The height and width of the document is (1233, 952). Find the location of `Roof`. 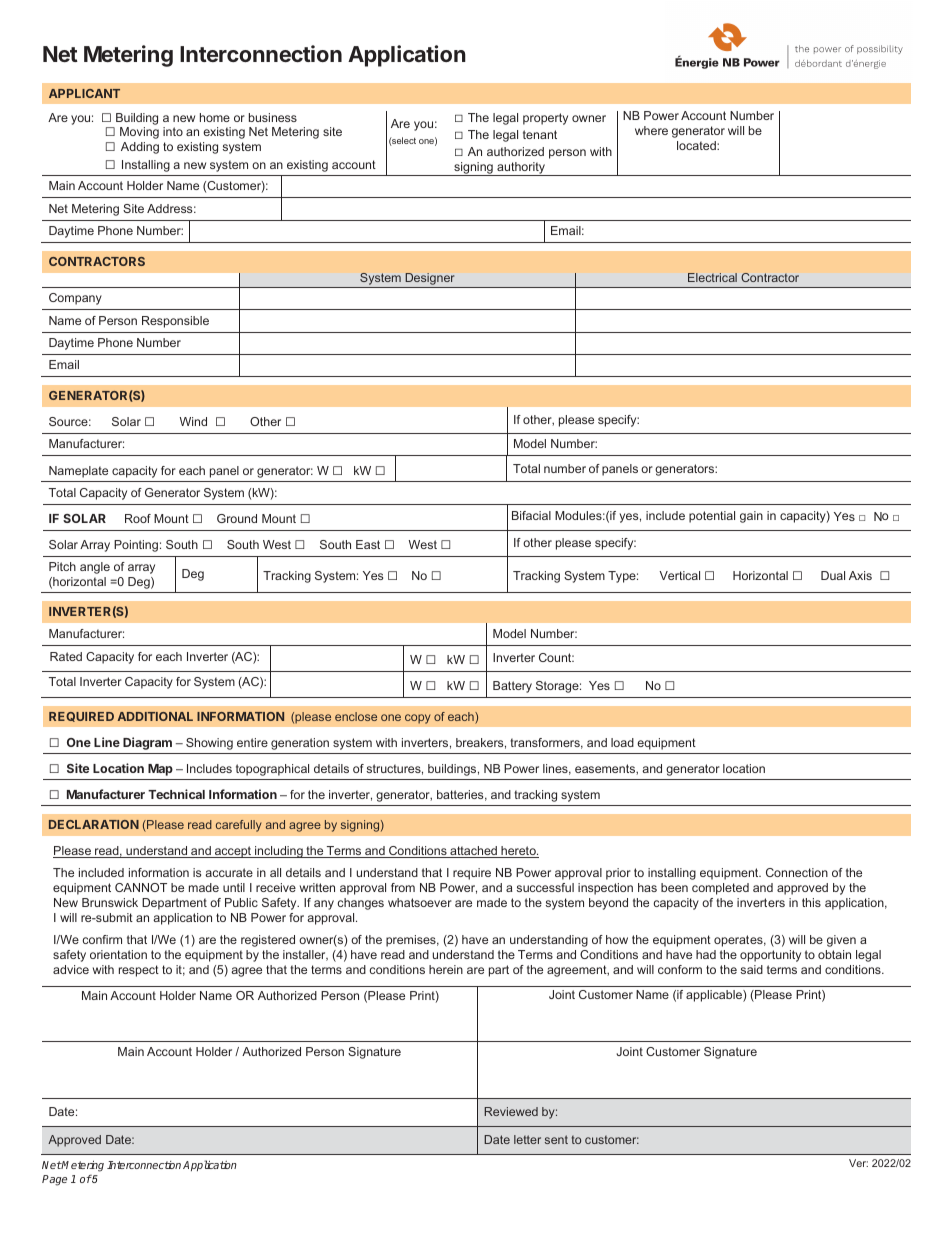

Roof is located at coordinates (138, 518).
